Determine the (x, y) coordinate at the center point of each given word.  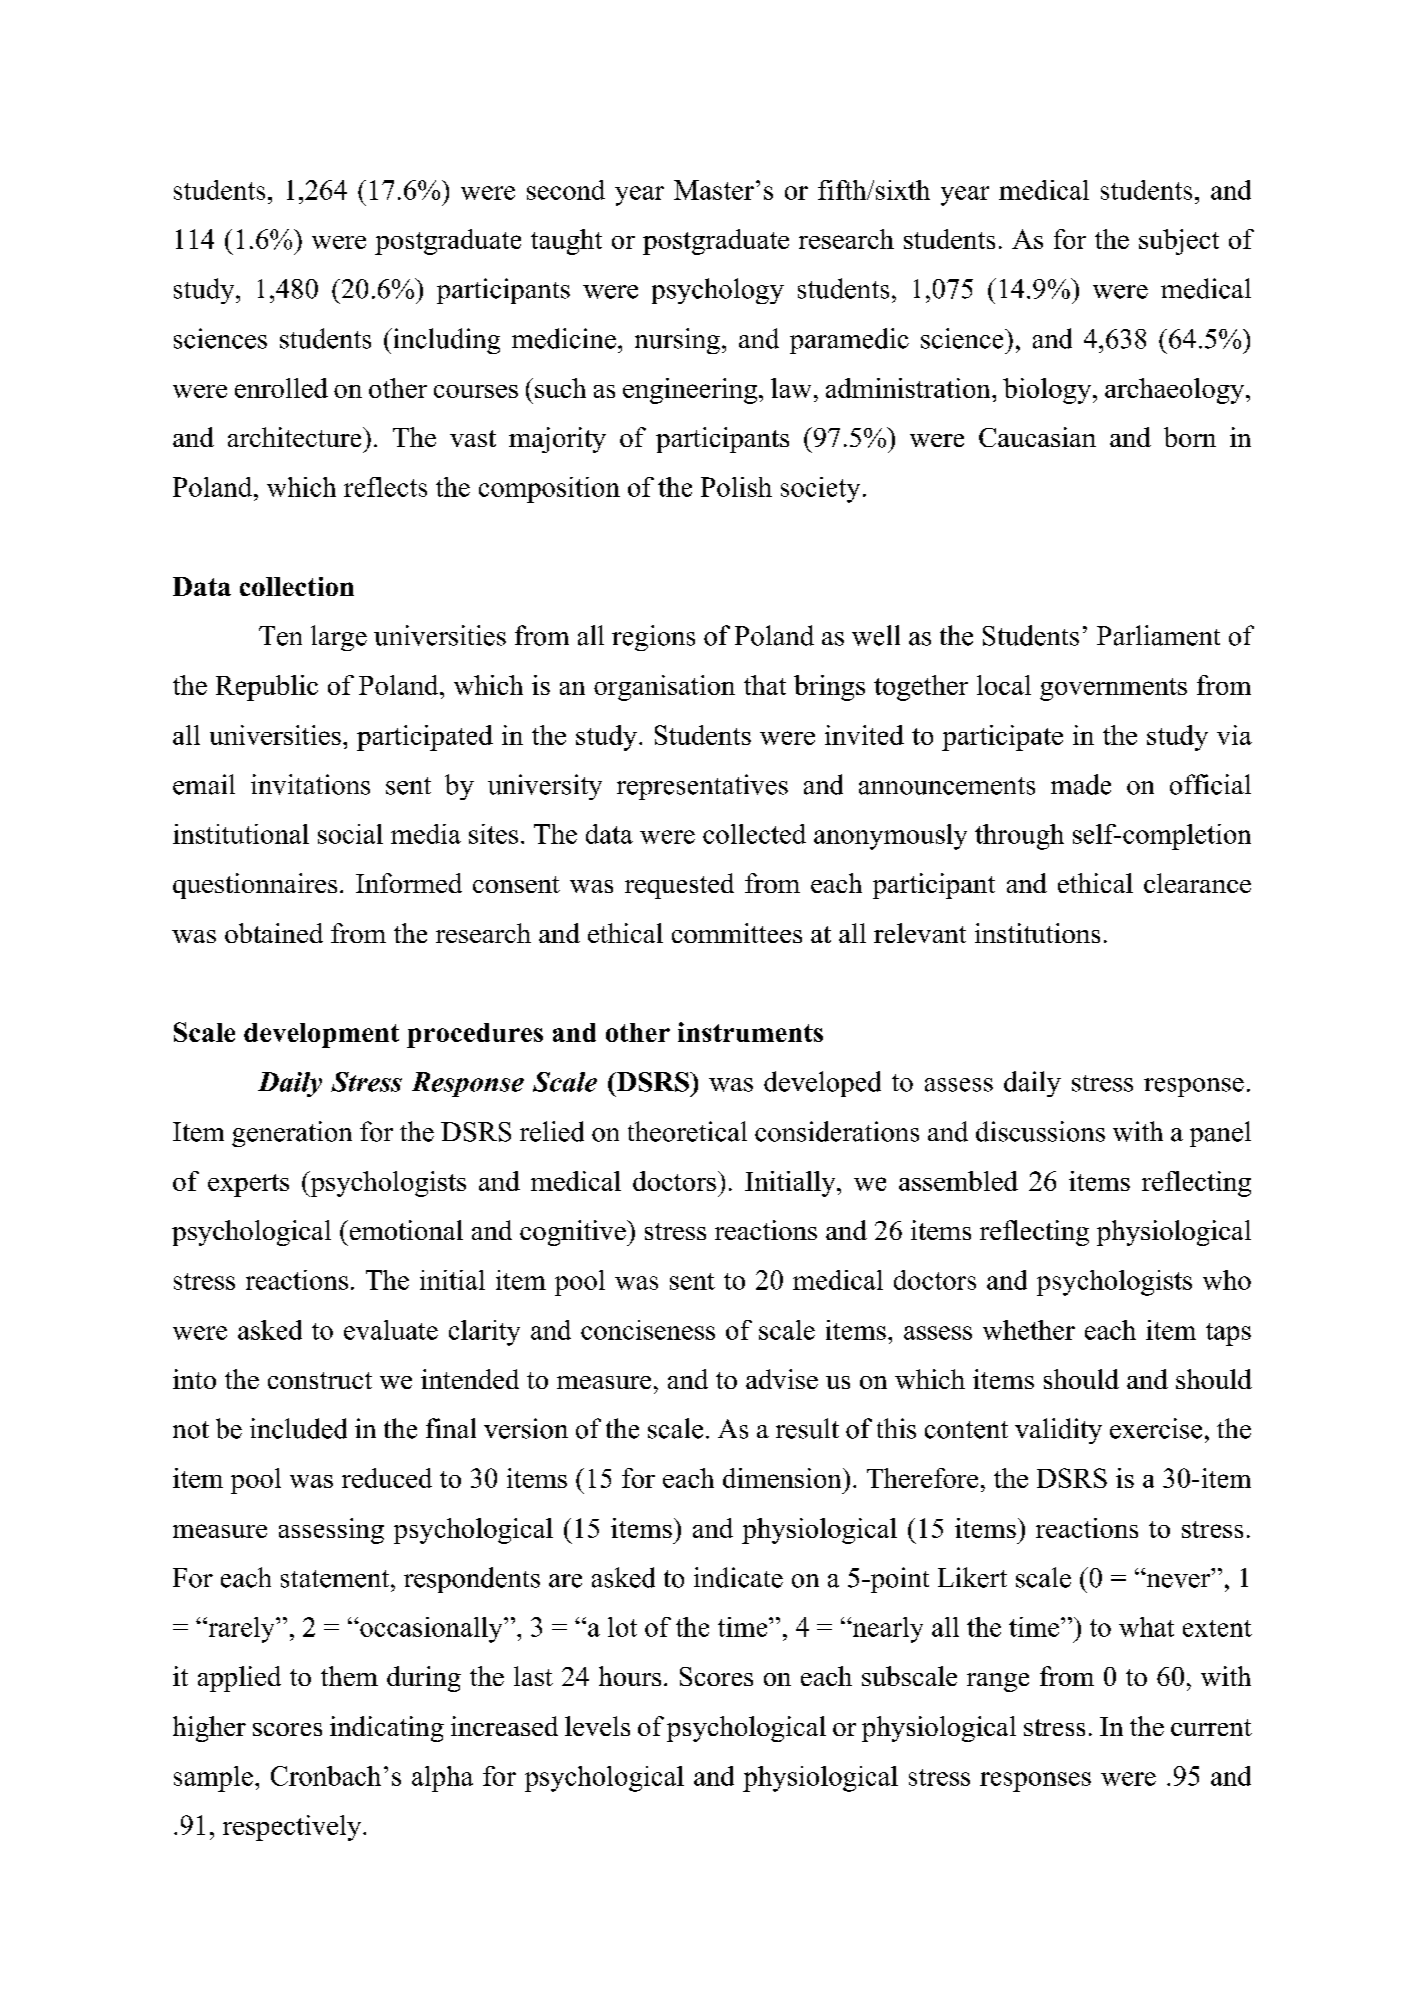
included (298, 1428)
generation (292, 1134)
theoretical (687, 1131)
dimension (783, 1478)
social (350, 834)
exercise (1156, 1428)
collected (754, 834)
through (1019, 837)
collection (297, 586)
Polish (736, 487)
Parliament (1158, 635)
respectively (293, 1828)
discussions (1040, 1131)
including (445, 341)
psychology (718, 291)
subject (1179, 242)
